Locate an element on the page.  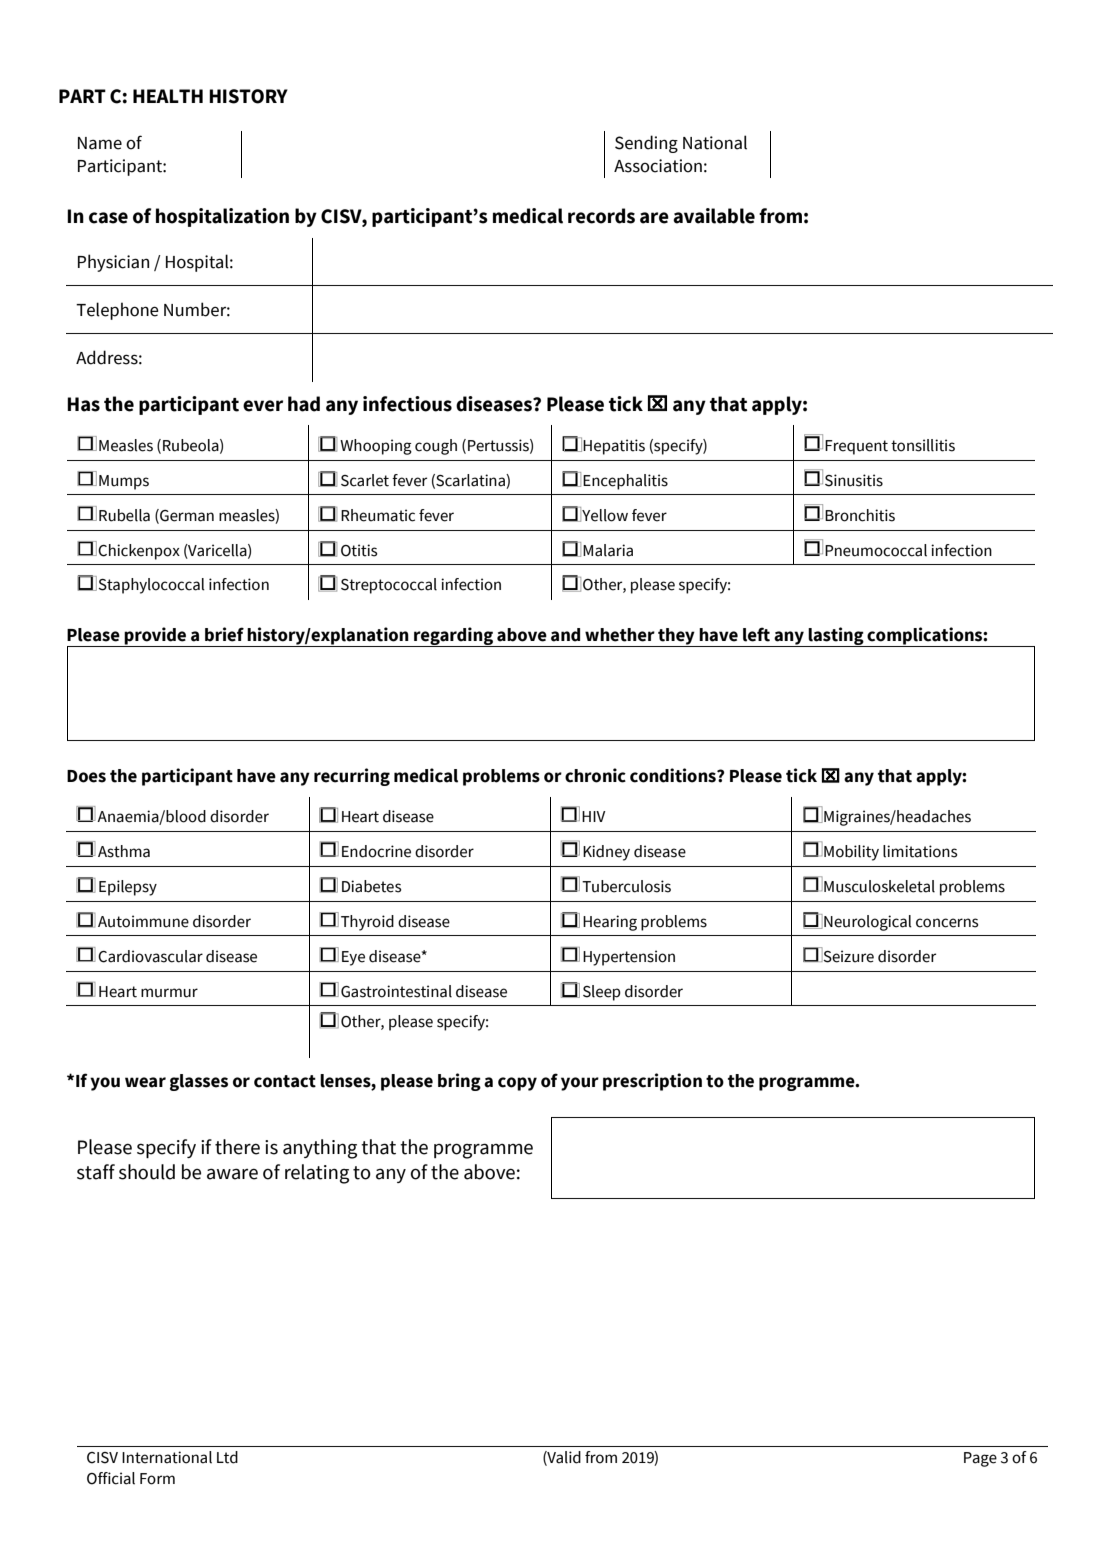
Ltd is located at coordinates (227, 1457).
